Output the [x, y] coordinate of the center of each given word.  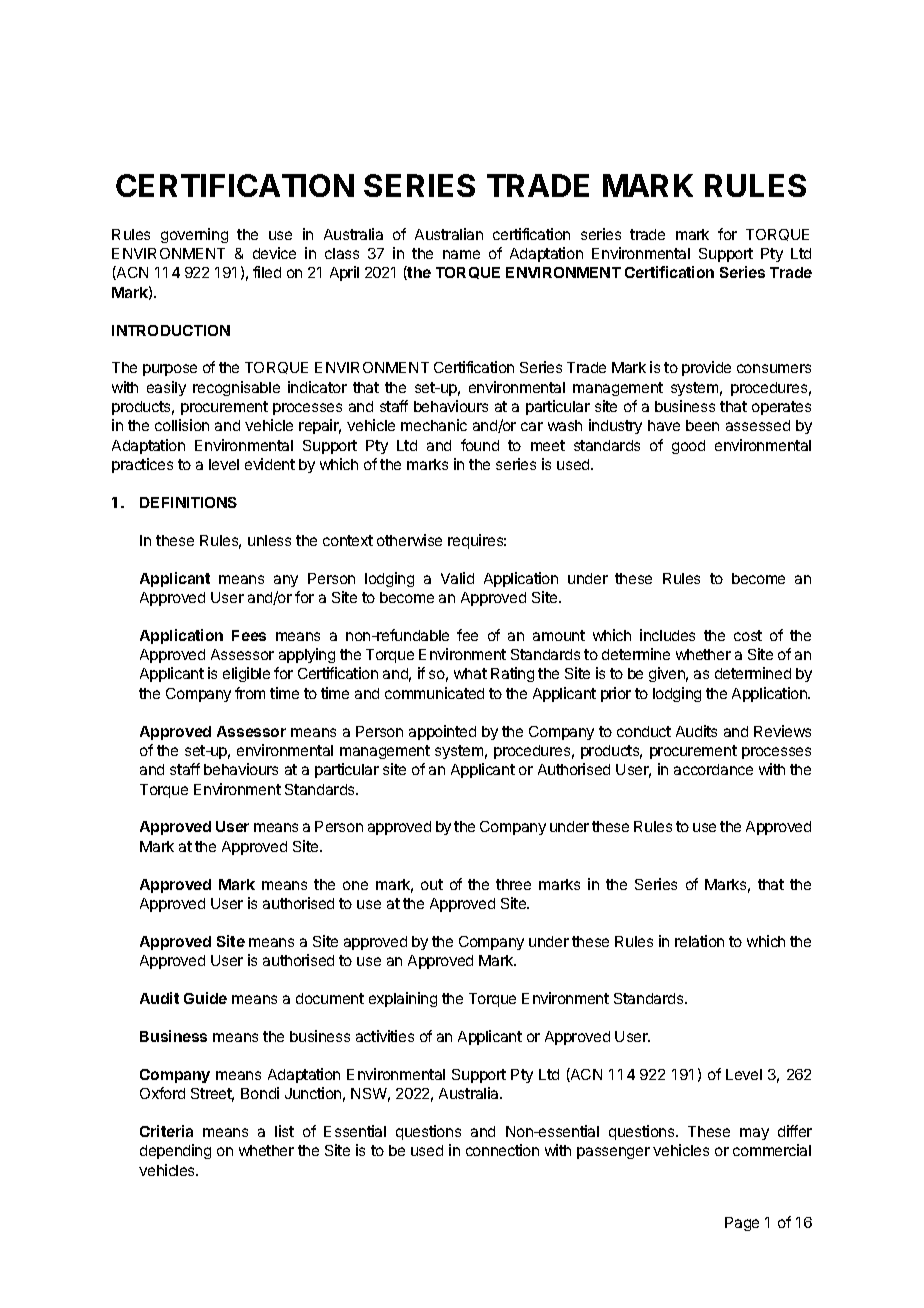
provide [706, 368]
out [432, 884]
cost [748, 635]
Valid [457, 578]
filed [267, 272]
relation [699, 941]
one [355, 885]
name [461, 254]
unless [269, 540]
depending [175, 1151]
